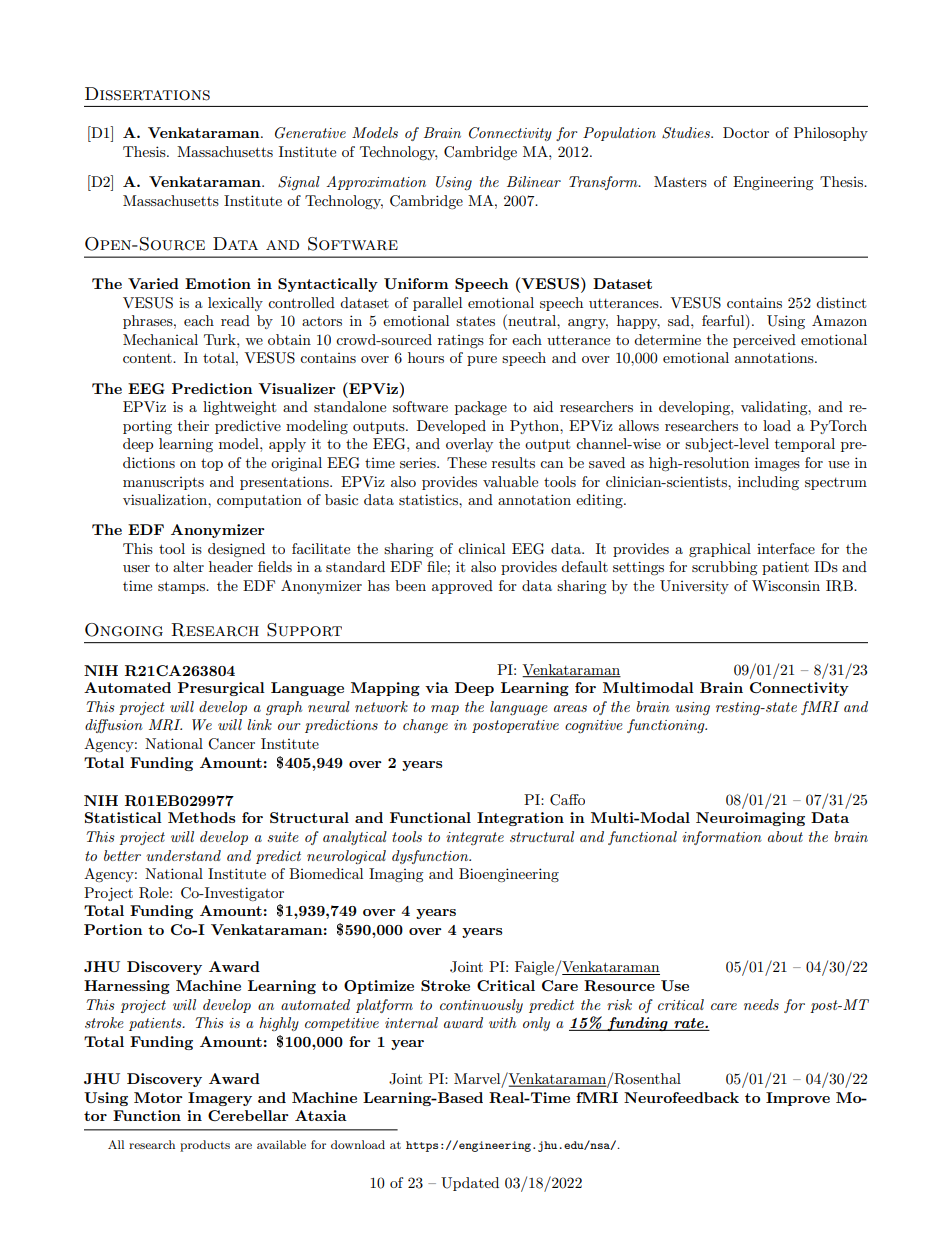  Describe the element at coordinates (183, 855) in the document. I see `understand` at that location.
